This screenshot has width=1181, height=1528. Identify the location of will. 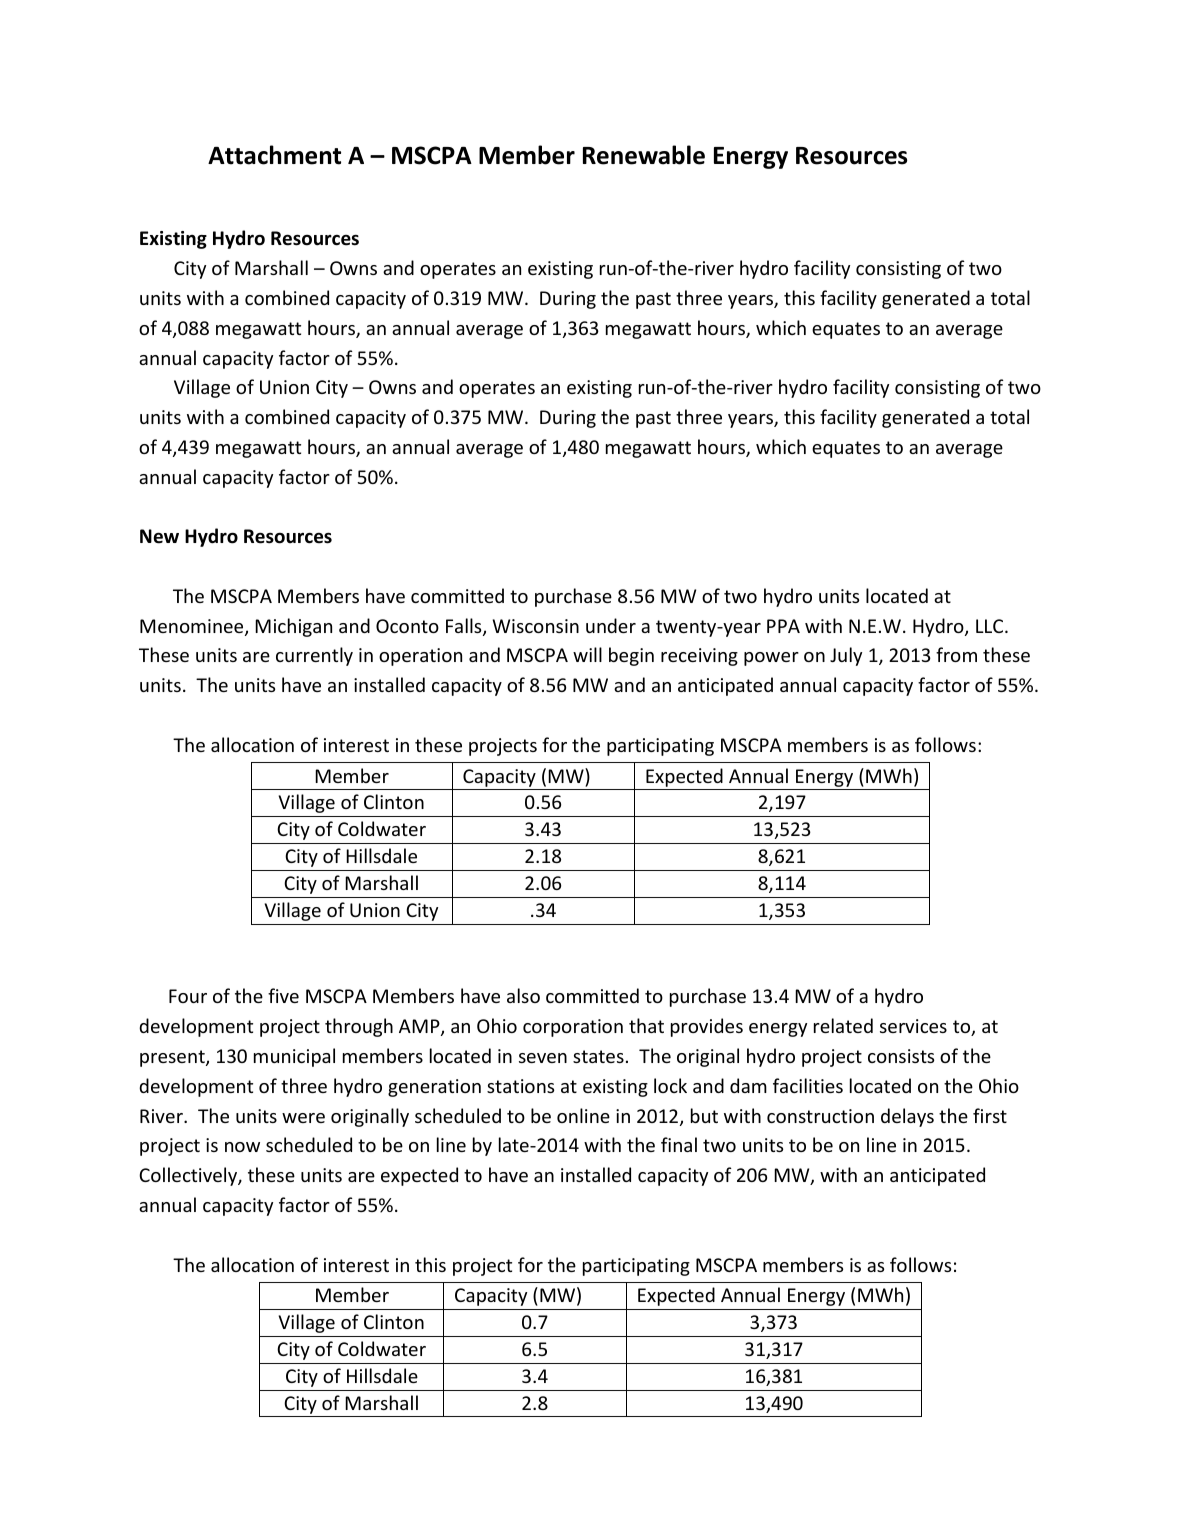
(587, 654).
